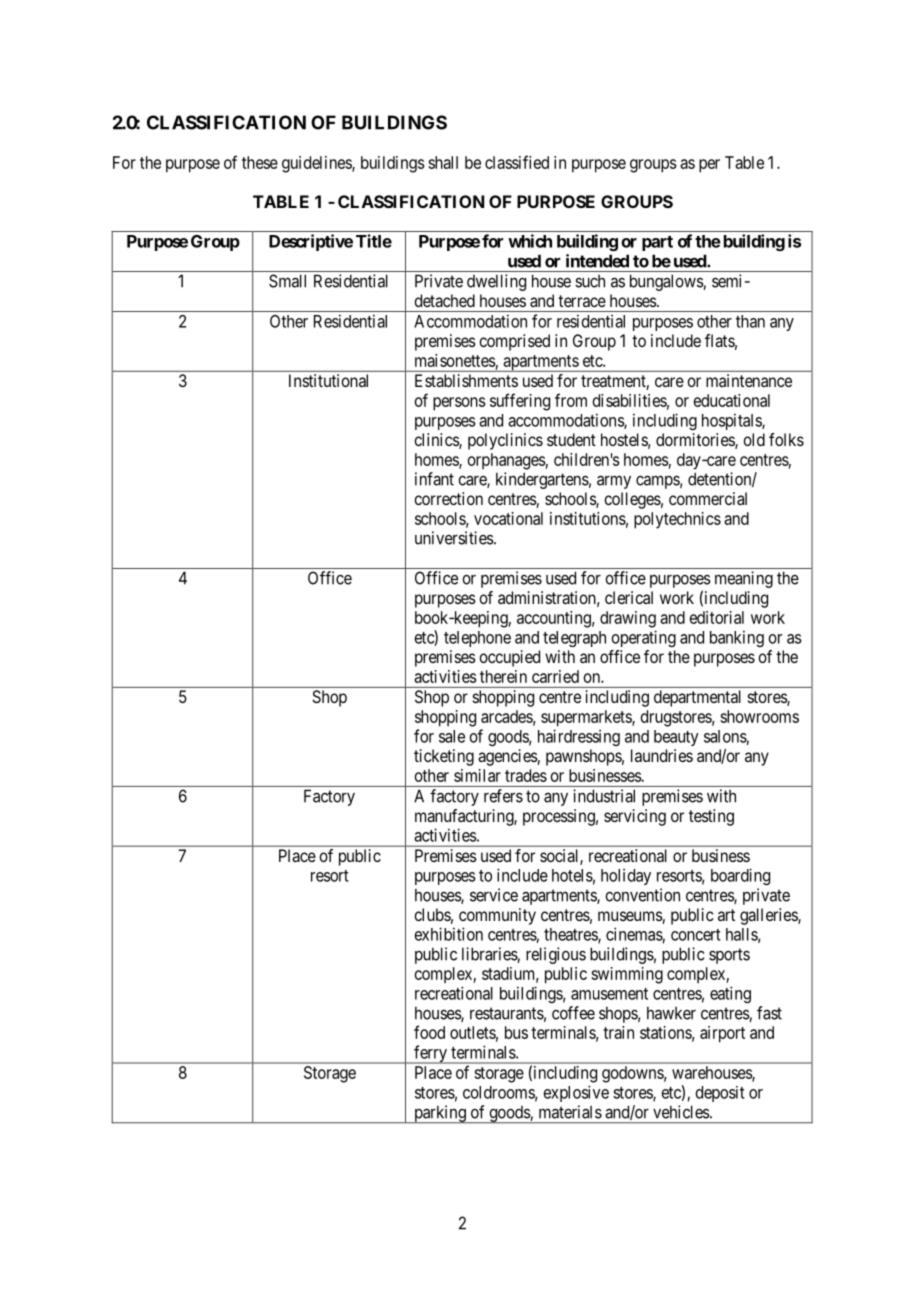 Image resolution: width=924 pixels, height=1308 pixels. I want to click on explosive, so click(576, 1093).
